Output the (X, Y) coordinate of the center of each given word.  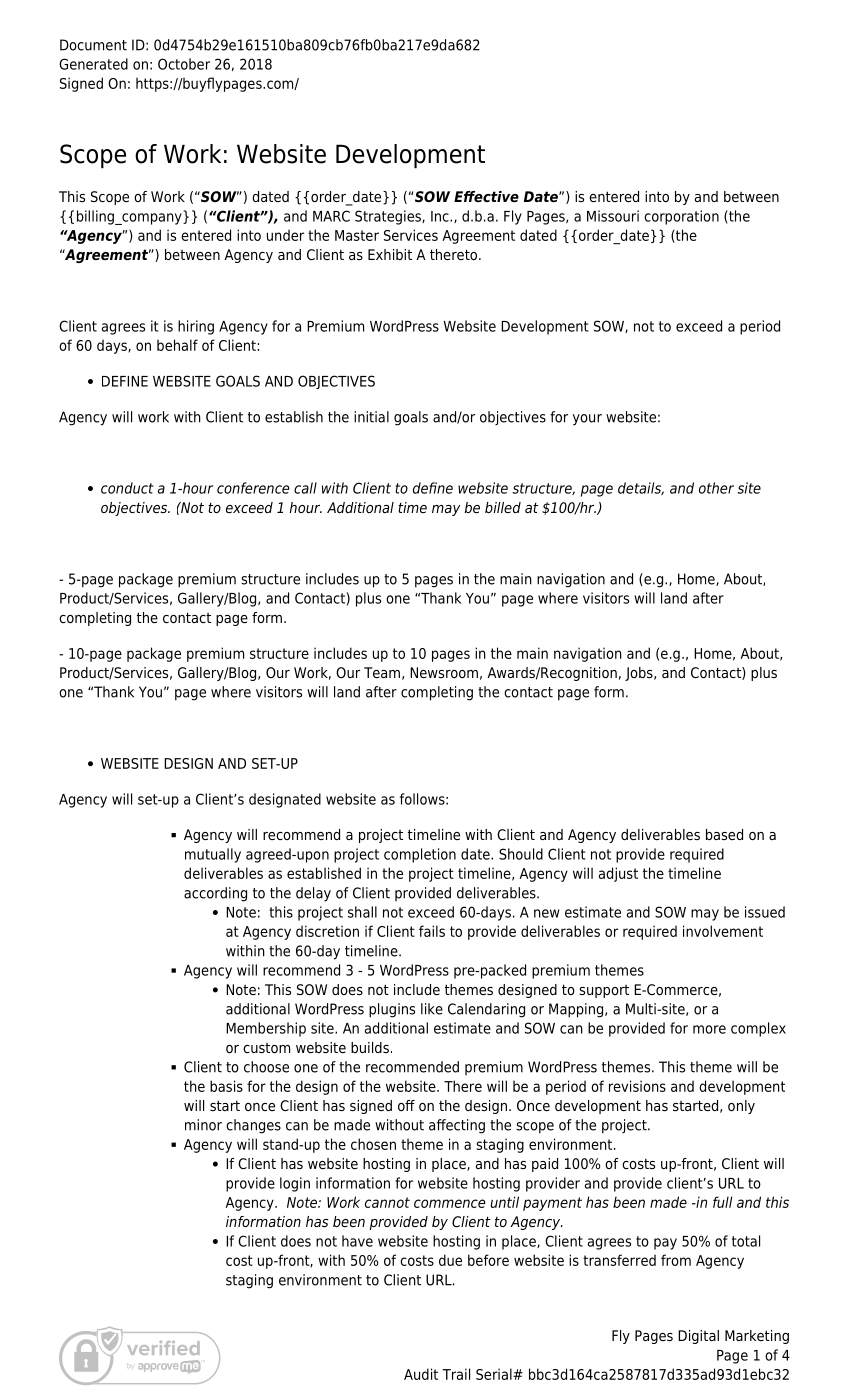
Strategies (389, 217)
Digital (698, 1337)
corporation (681, 217)
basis (226, 1086)
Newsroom (444, 672)
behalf (177, 345)
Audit (421, 1374)
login (295, 1184)
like (432, 1009)
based (724, 834)
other (716, 488)
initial (371, 417)
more (709, 1029)
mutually (213, 855)
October (184, 64)
